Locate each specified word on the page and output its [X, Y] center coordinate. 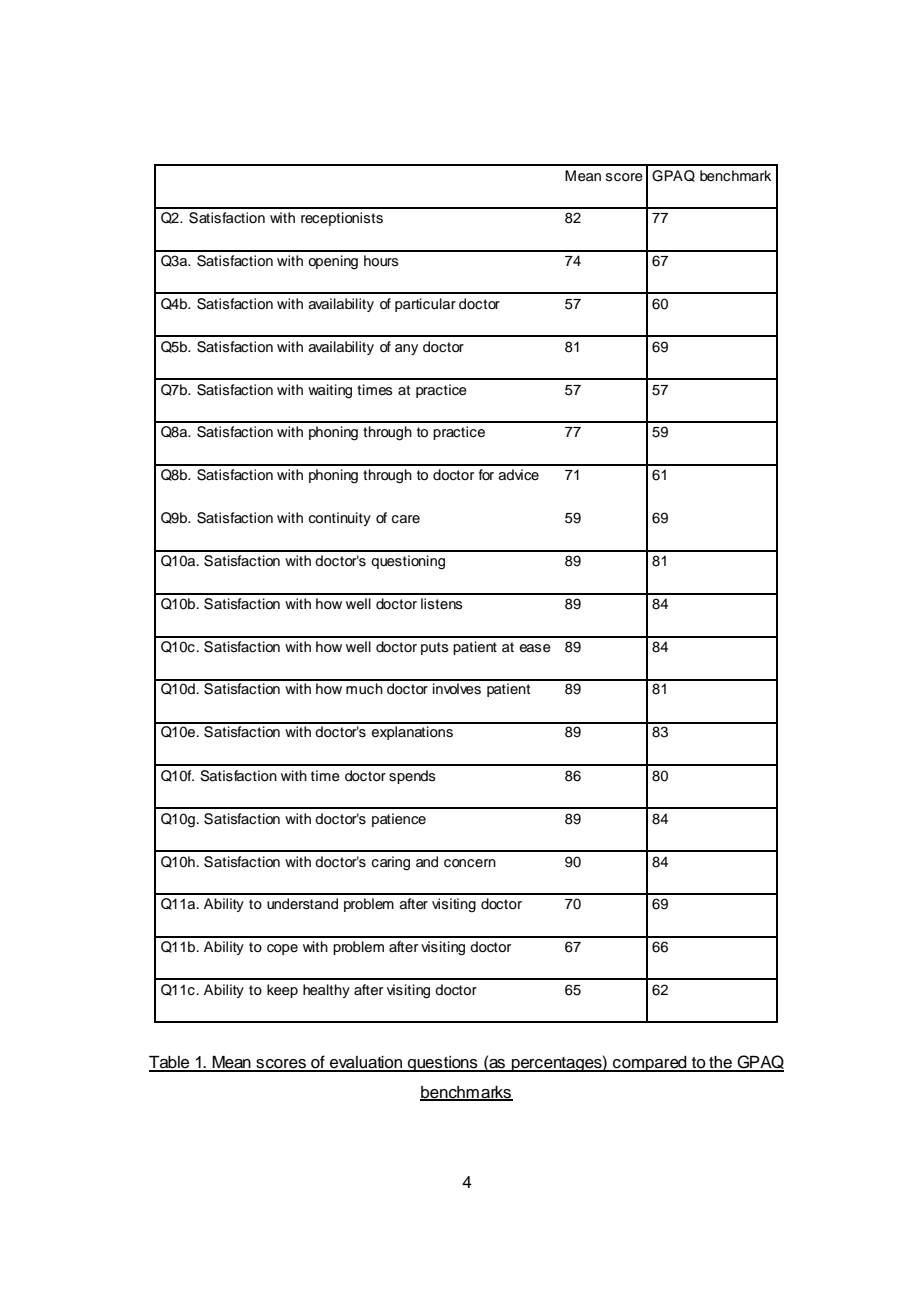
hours [381, 261]
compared [650, 1064]
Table [170, 1063]
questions [443, 1064]
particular [425, 305]
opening [333, 262]
